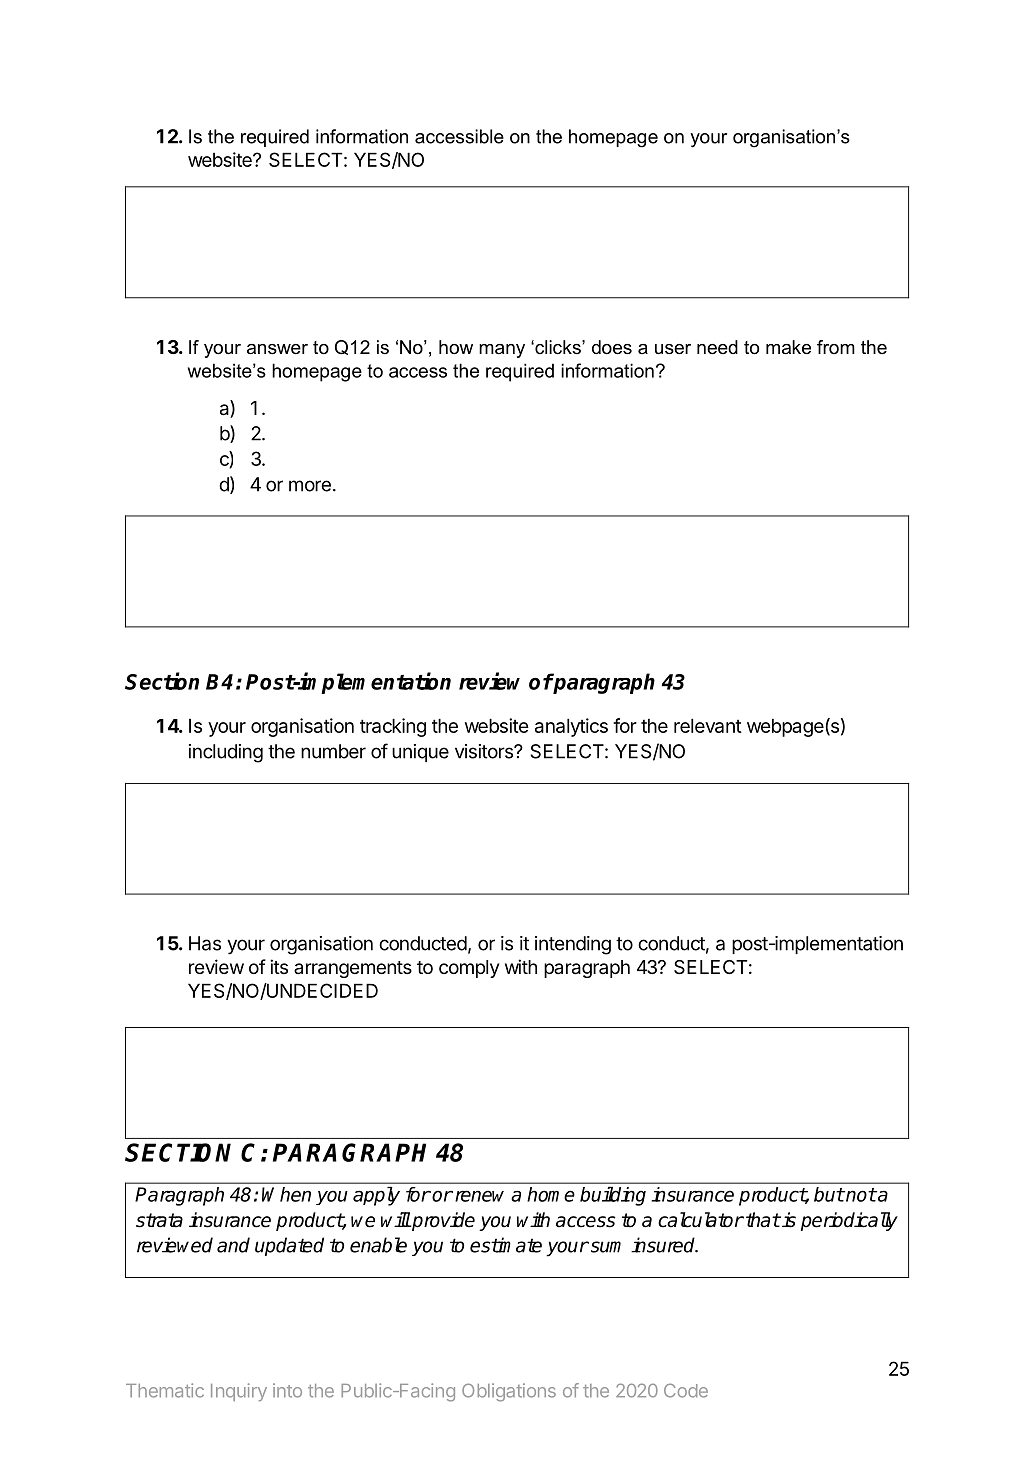  What do you see at coordinates (502, 351) in the screenshot?
I see `many` at bounding box center [502, 351].
